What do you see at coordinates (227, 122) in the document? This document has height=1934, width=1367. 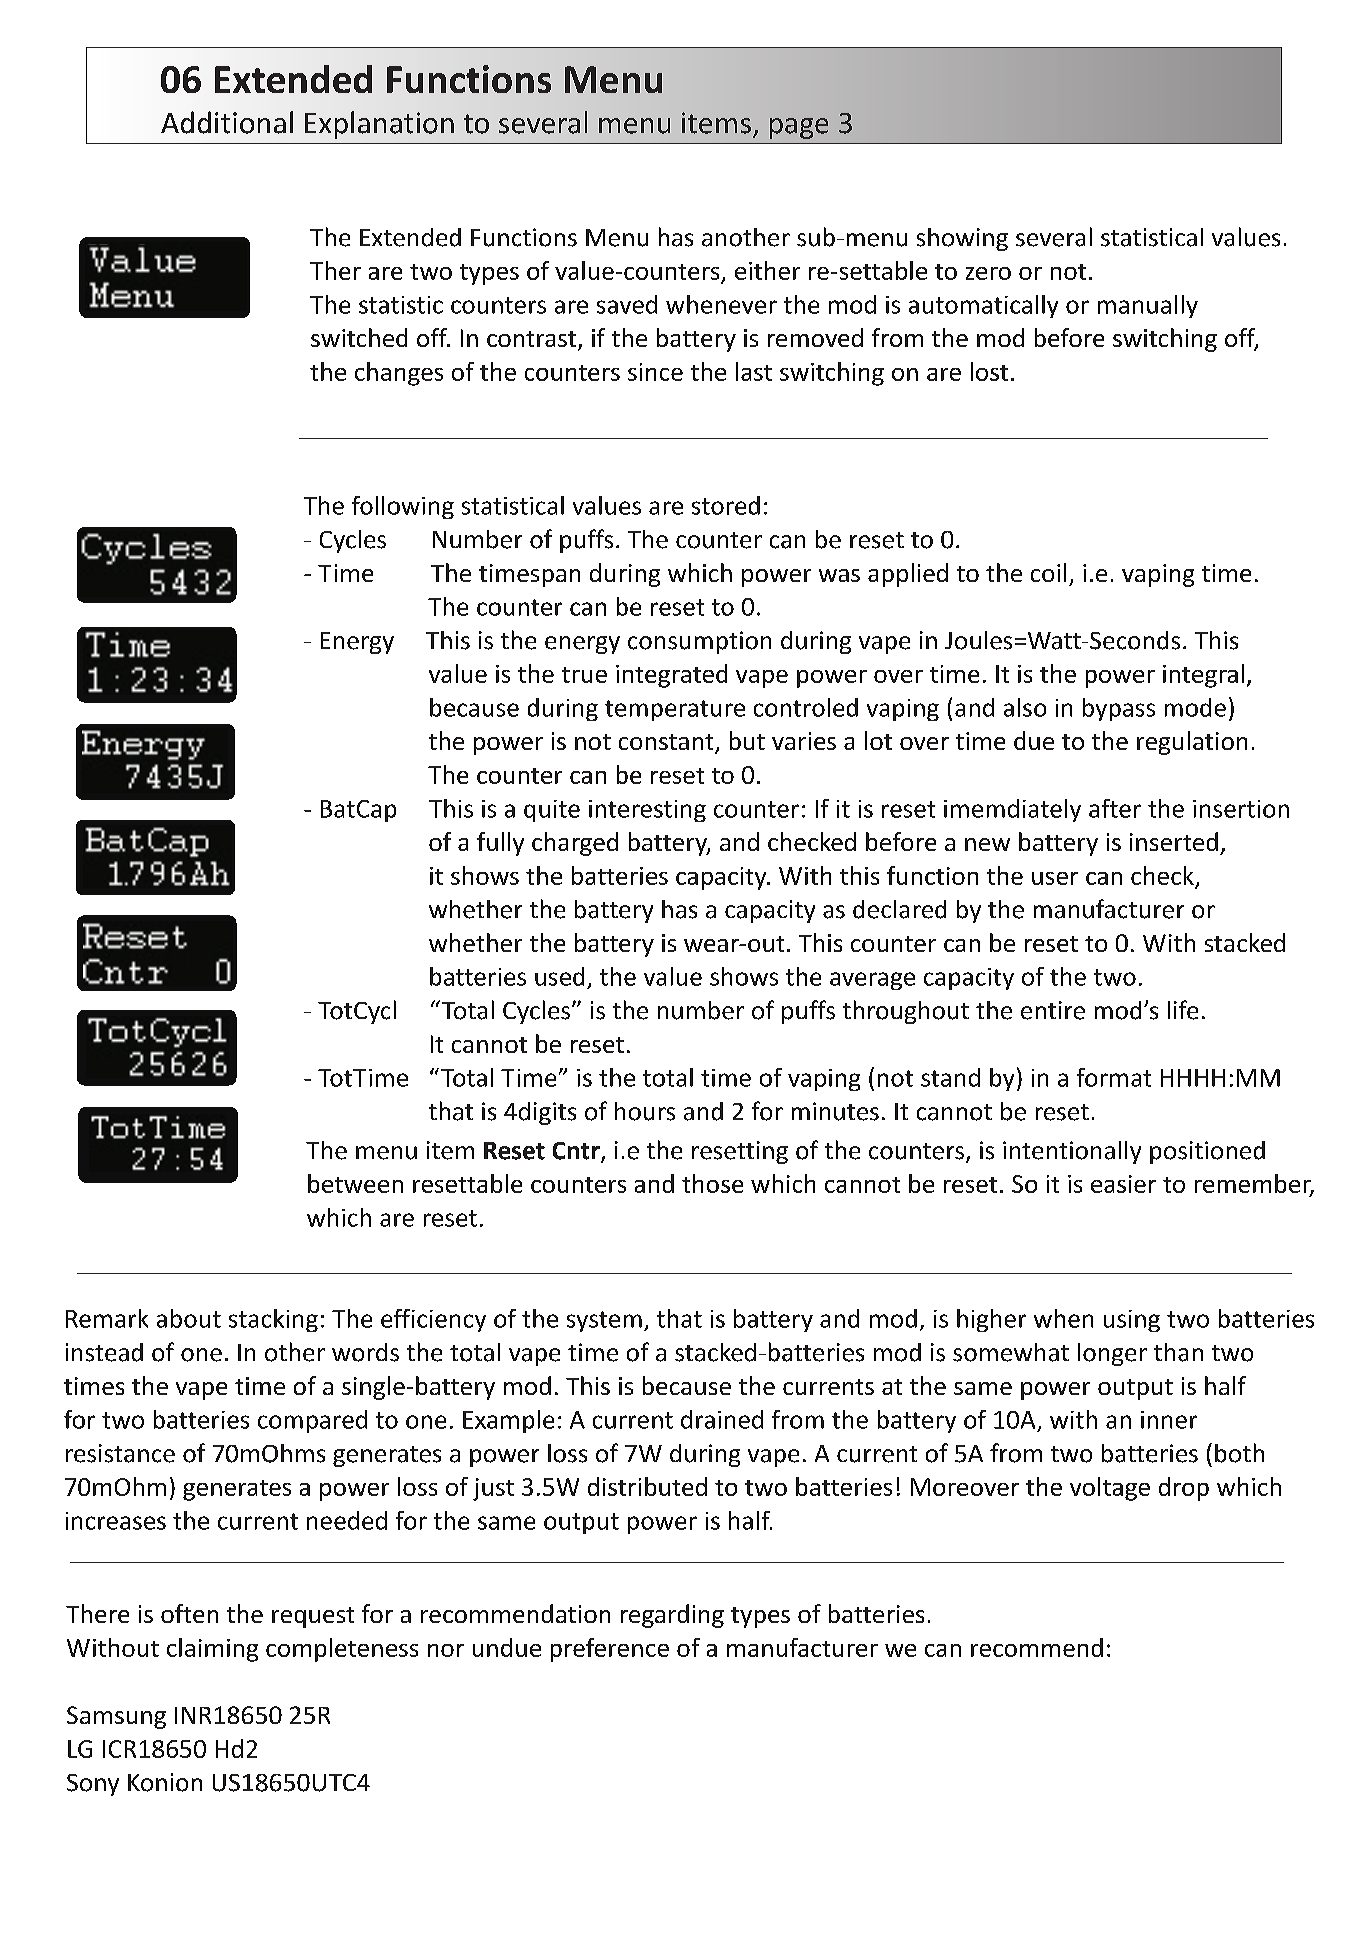 I see `Additional` at bounding box center [227, 122].
